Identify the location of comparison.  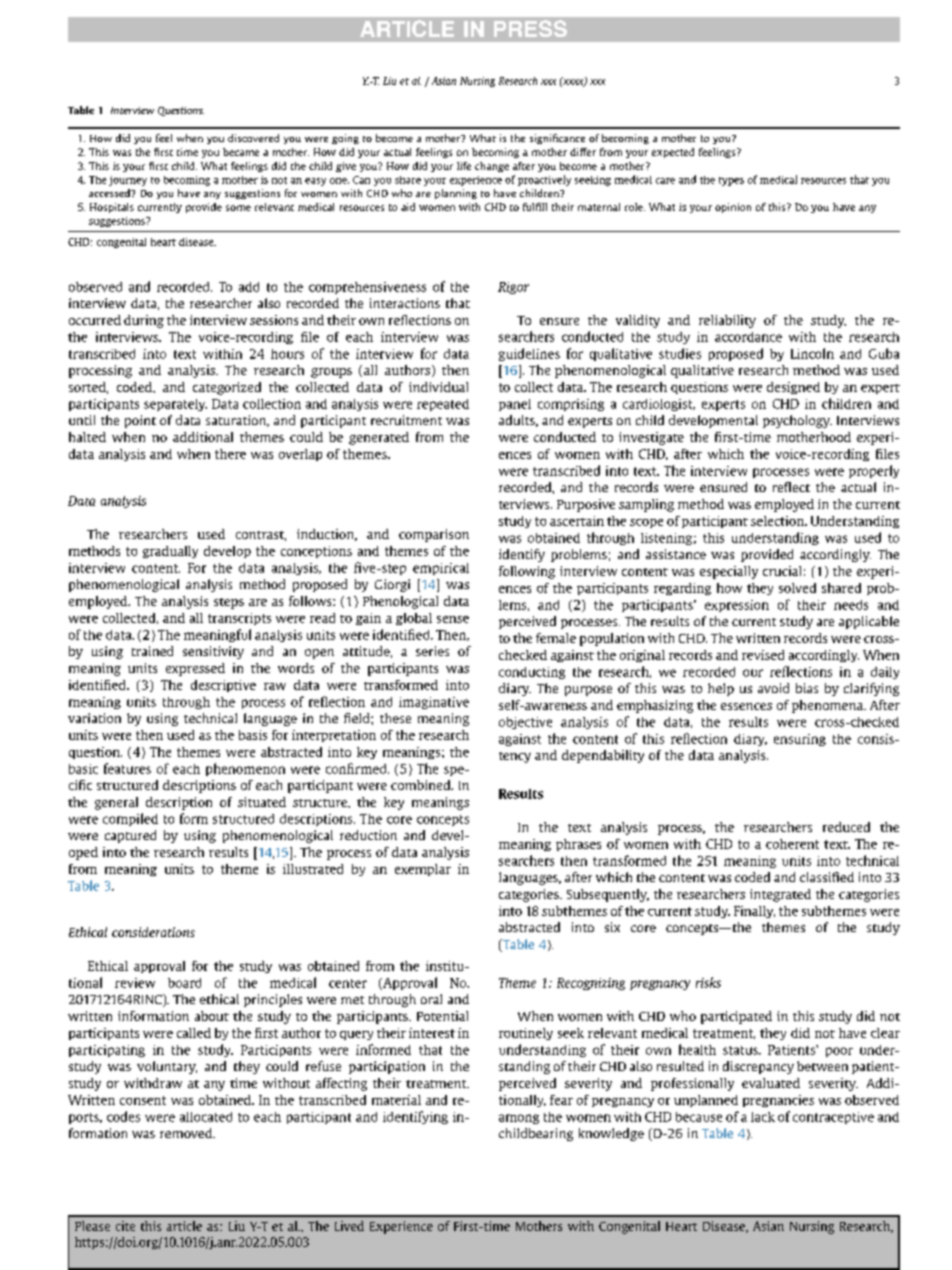
(434, 535).
